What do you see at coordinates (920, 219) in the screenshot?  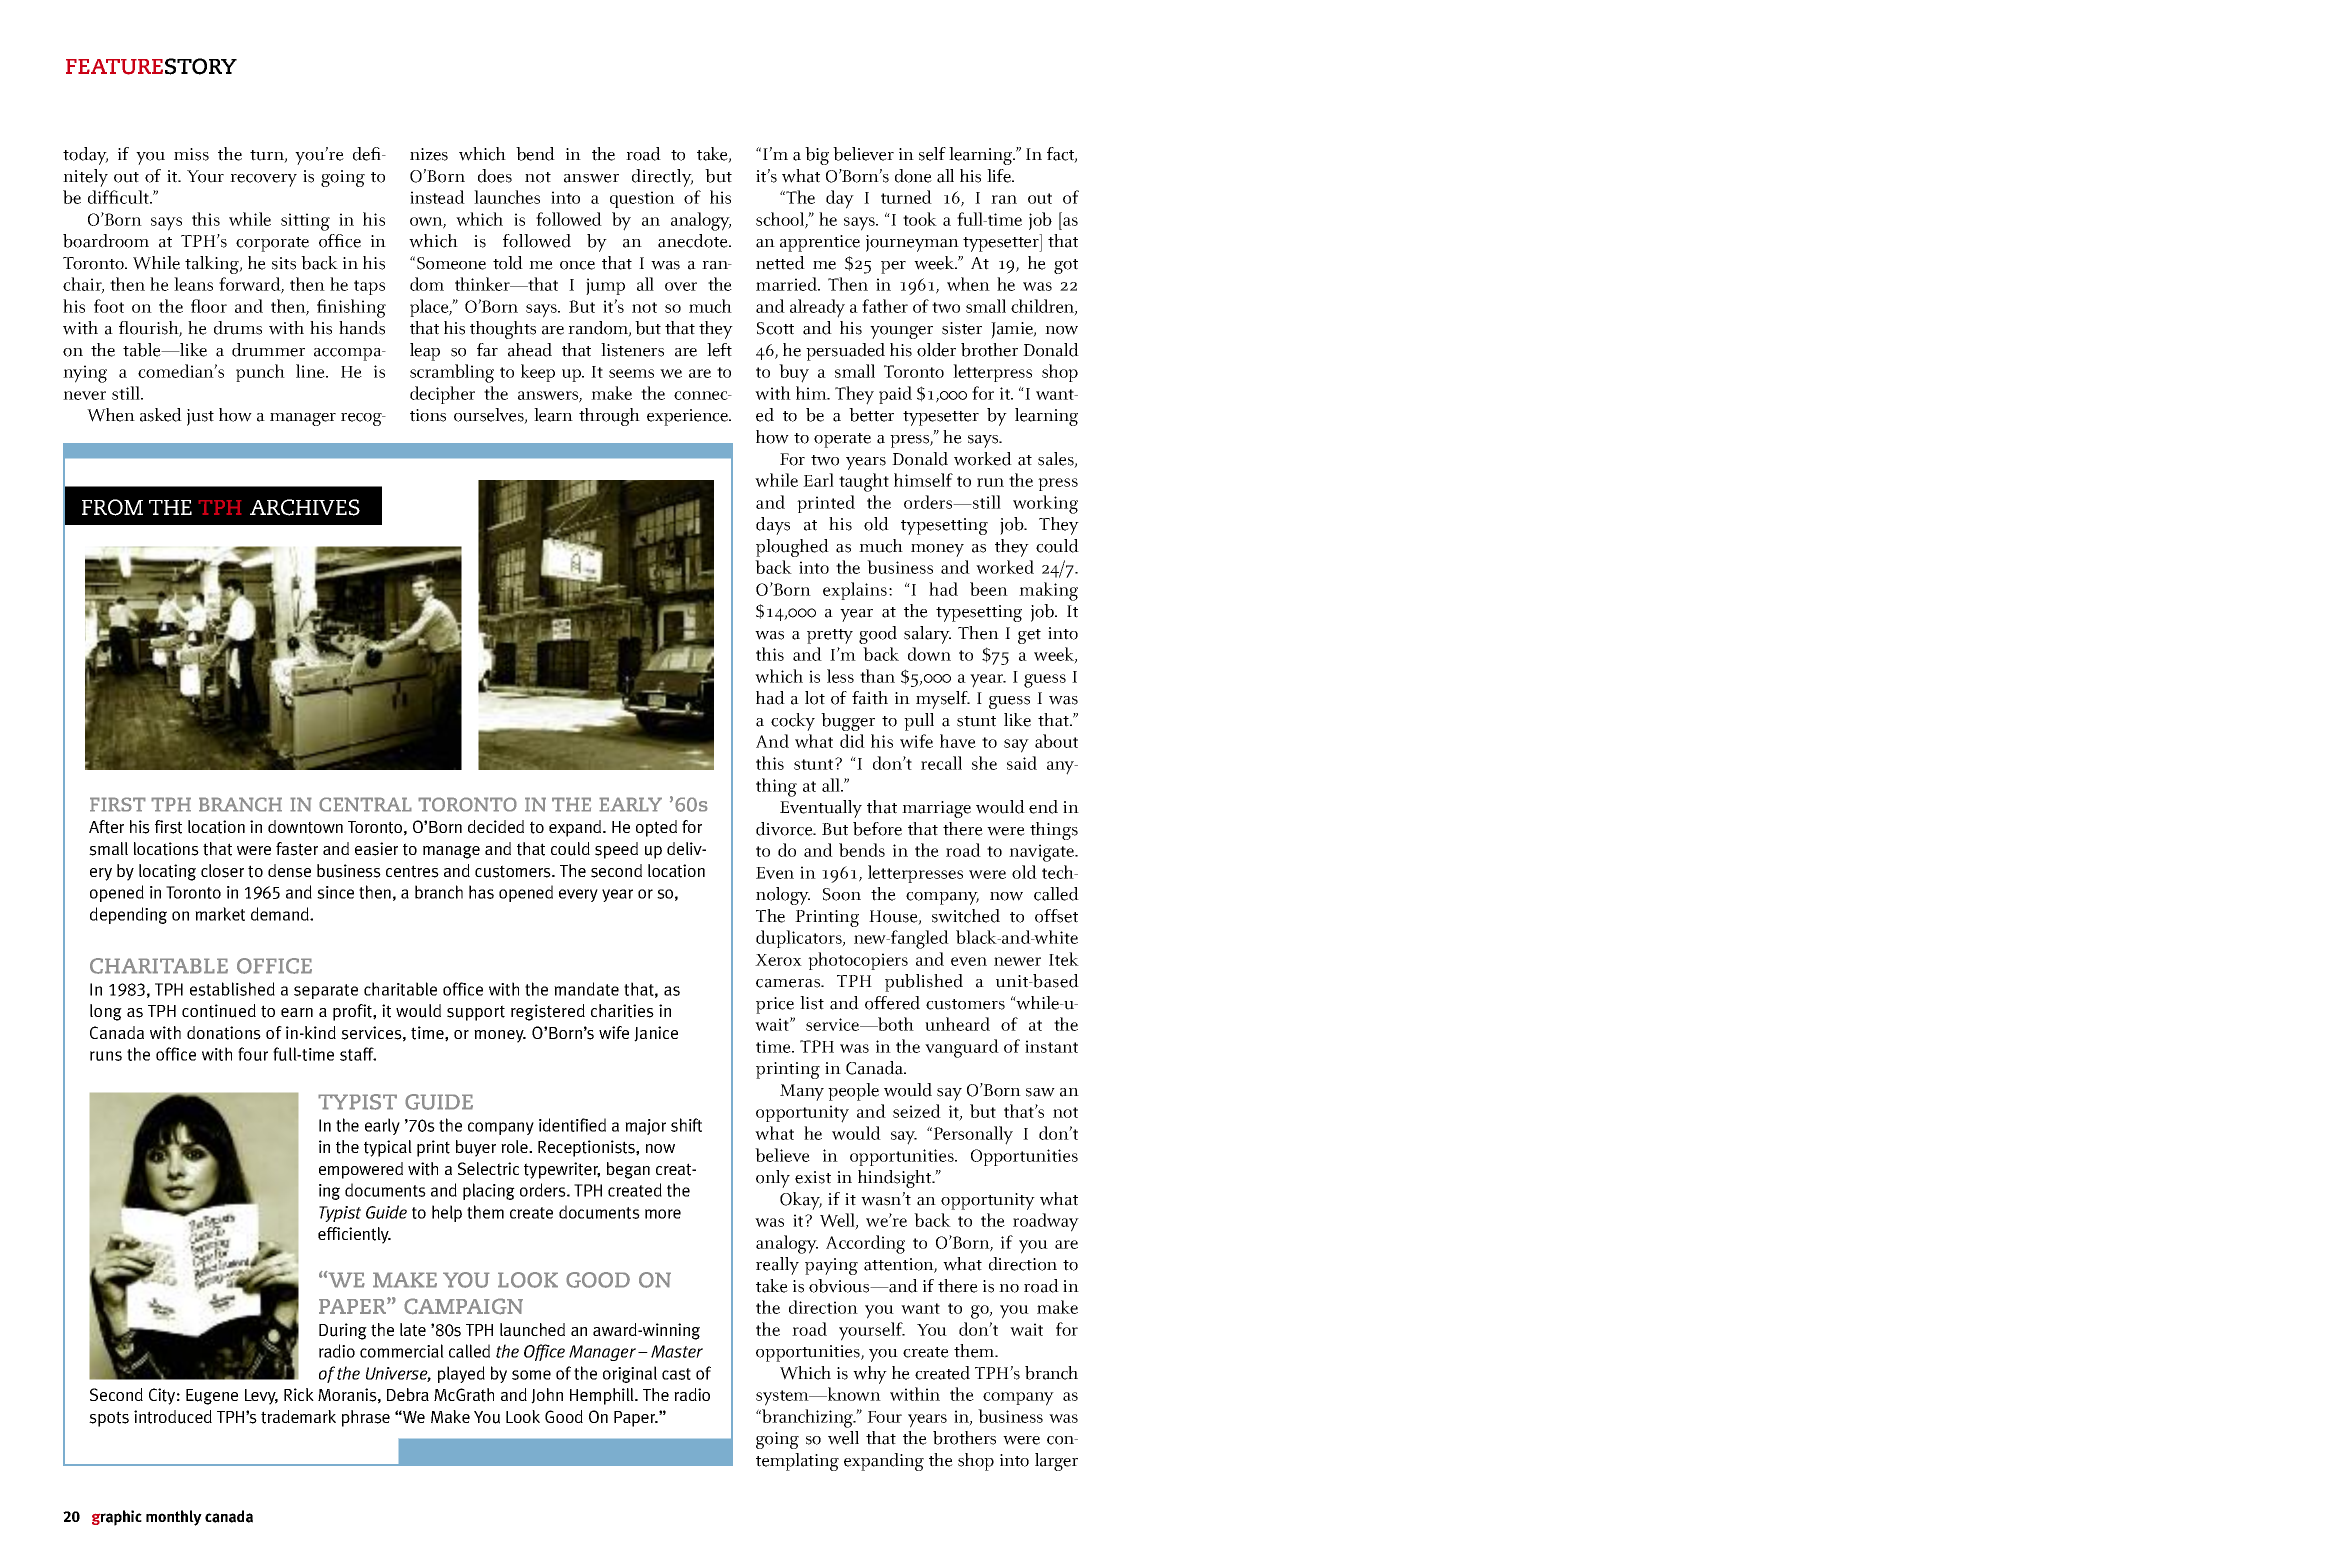 I see `took` at bounding box center [920, 219].
